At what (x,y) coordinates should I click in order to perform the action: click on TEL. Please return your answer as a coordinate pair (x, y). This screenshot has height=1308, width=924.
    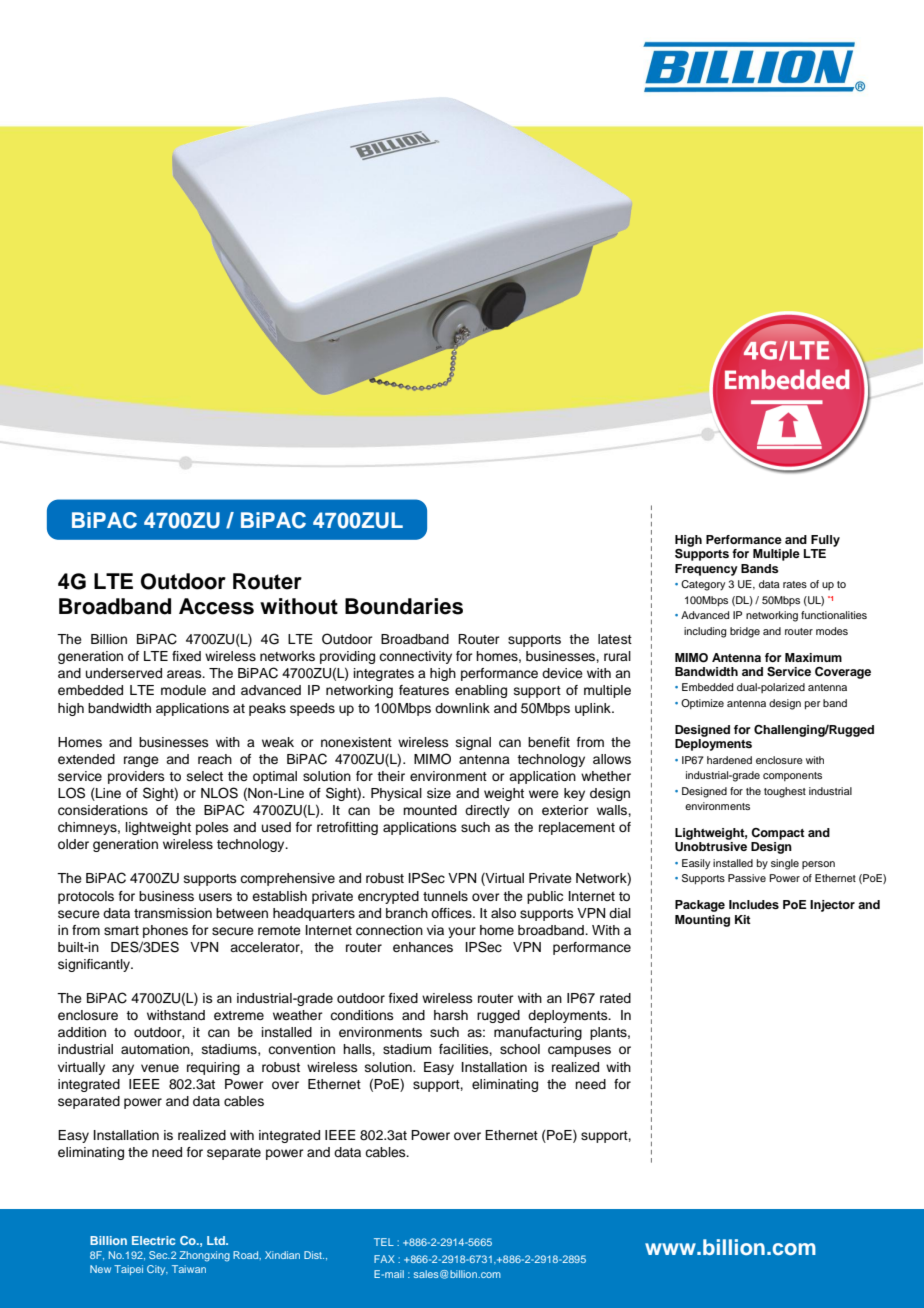
    Looking at the image, I should click on (384, 1242).
